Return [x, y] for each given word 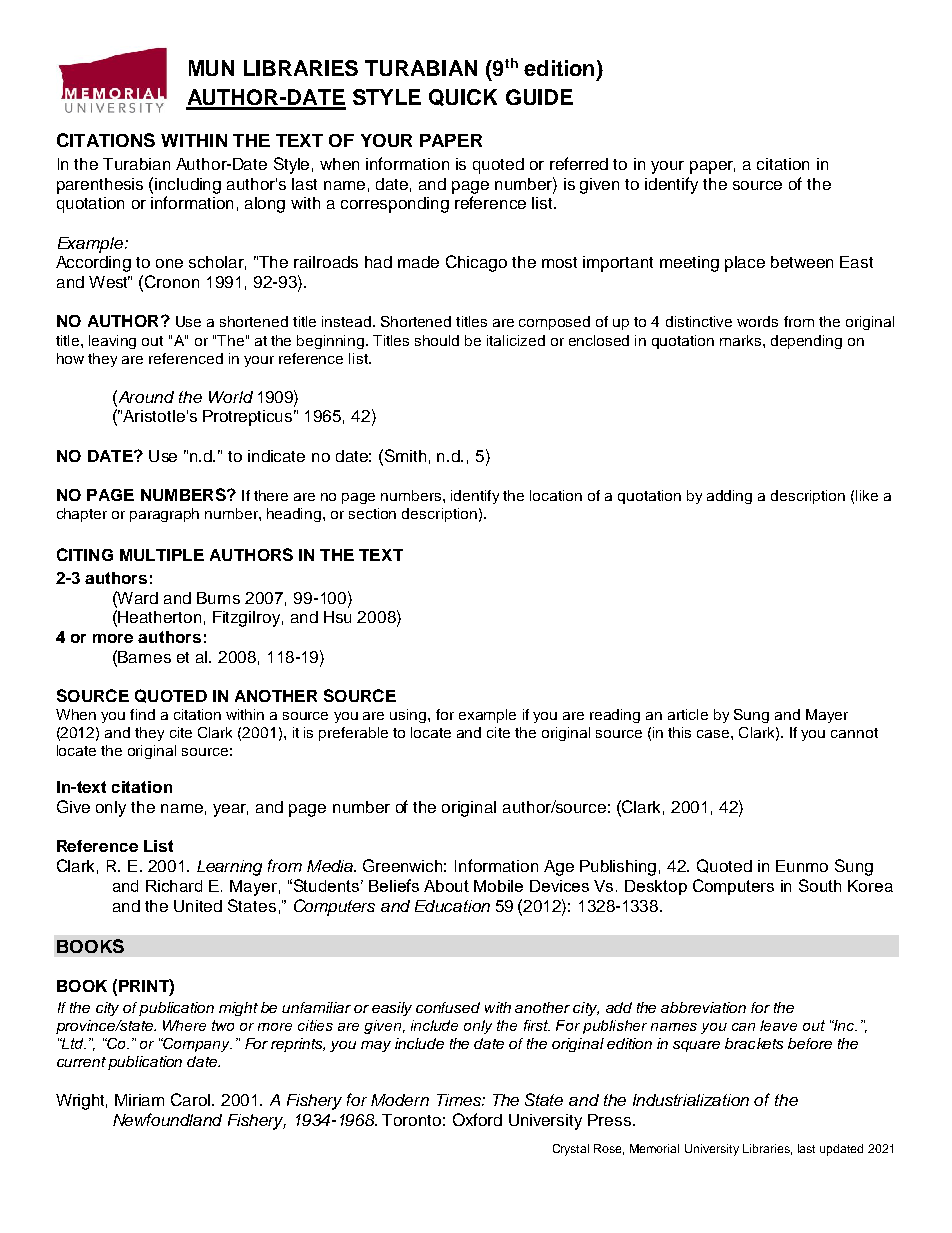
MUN [211, 68]
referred [579, 163]
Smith [404, 455]
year [230, 810]
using [409, 716]
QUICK [463, 97]
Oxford [477, 1119]
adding [729, 497]
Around [145, 396]
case [713, 734]
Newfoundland [167, 1119]
